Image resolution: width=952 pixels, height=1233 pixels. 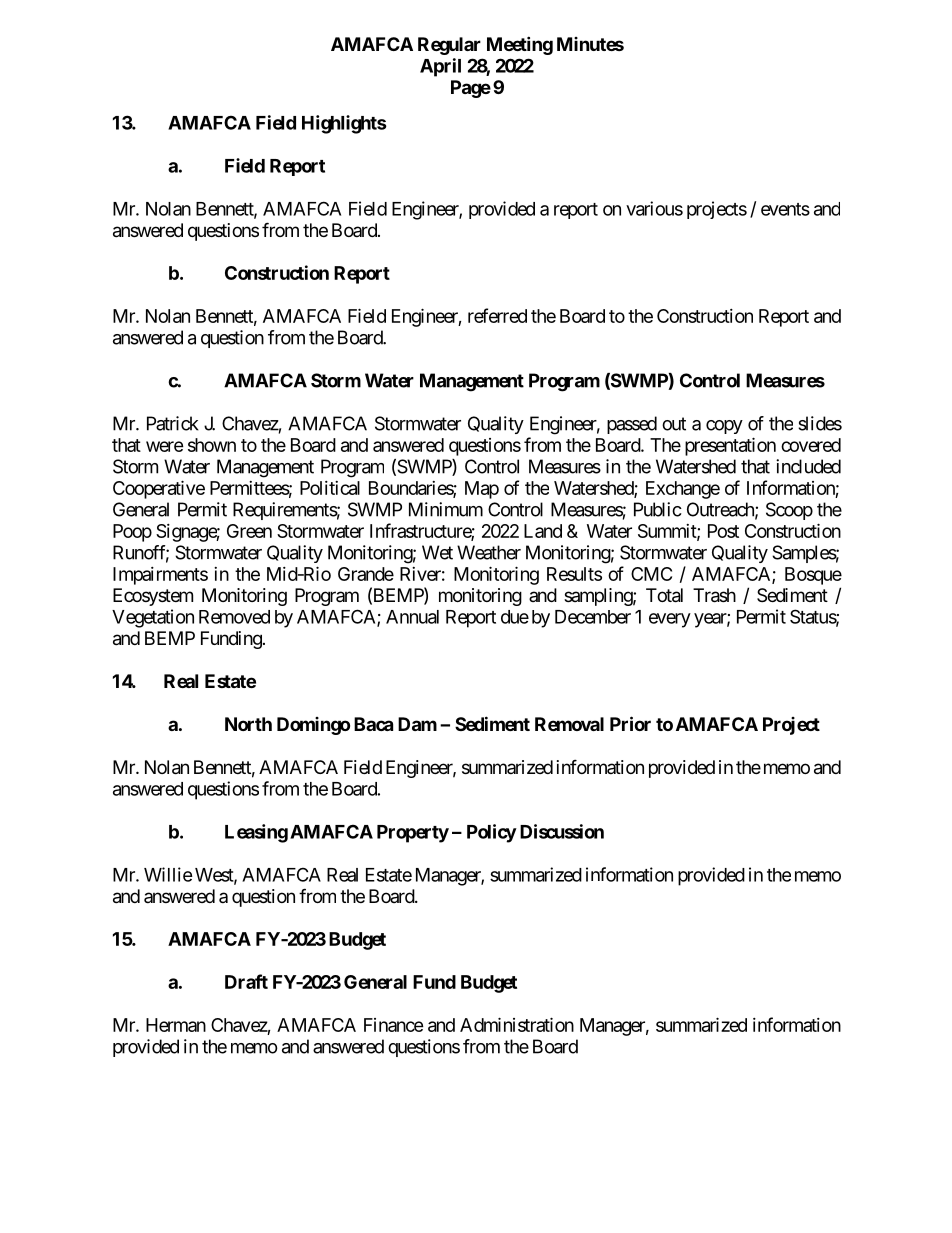 What do you see at coordinates (417, 724) in the screenshot?
I see `Dam` at bounding box center [417, 724].
